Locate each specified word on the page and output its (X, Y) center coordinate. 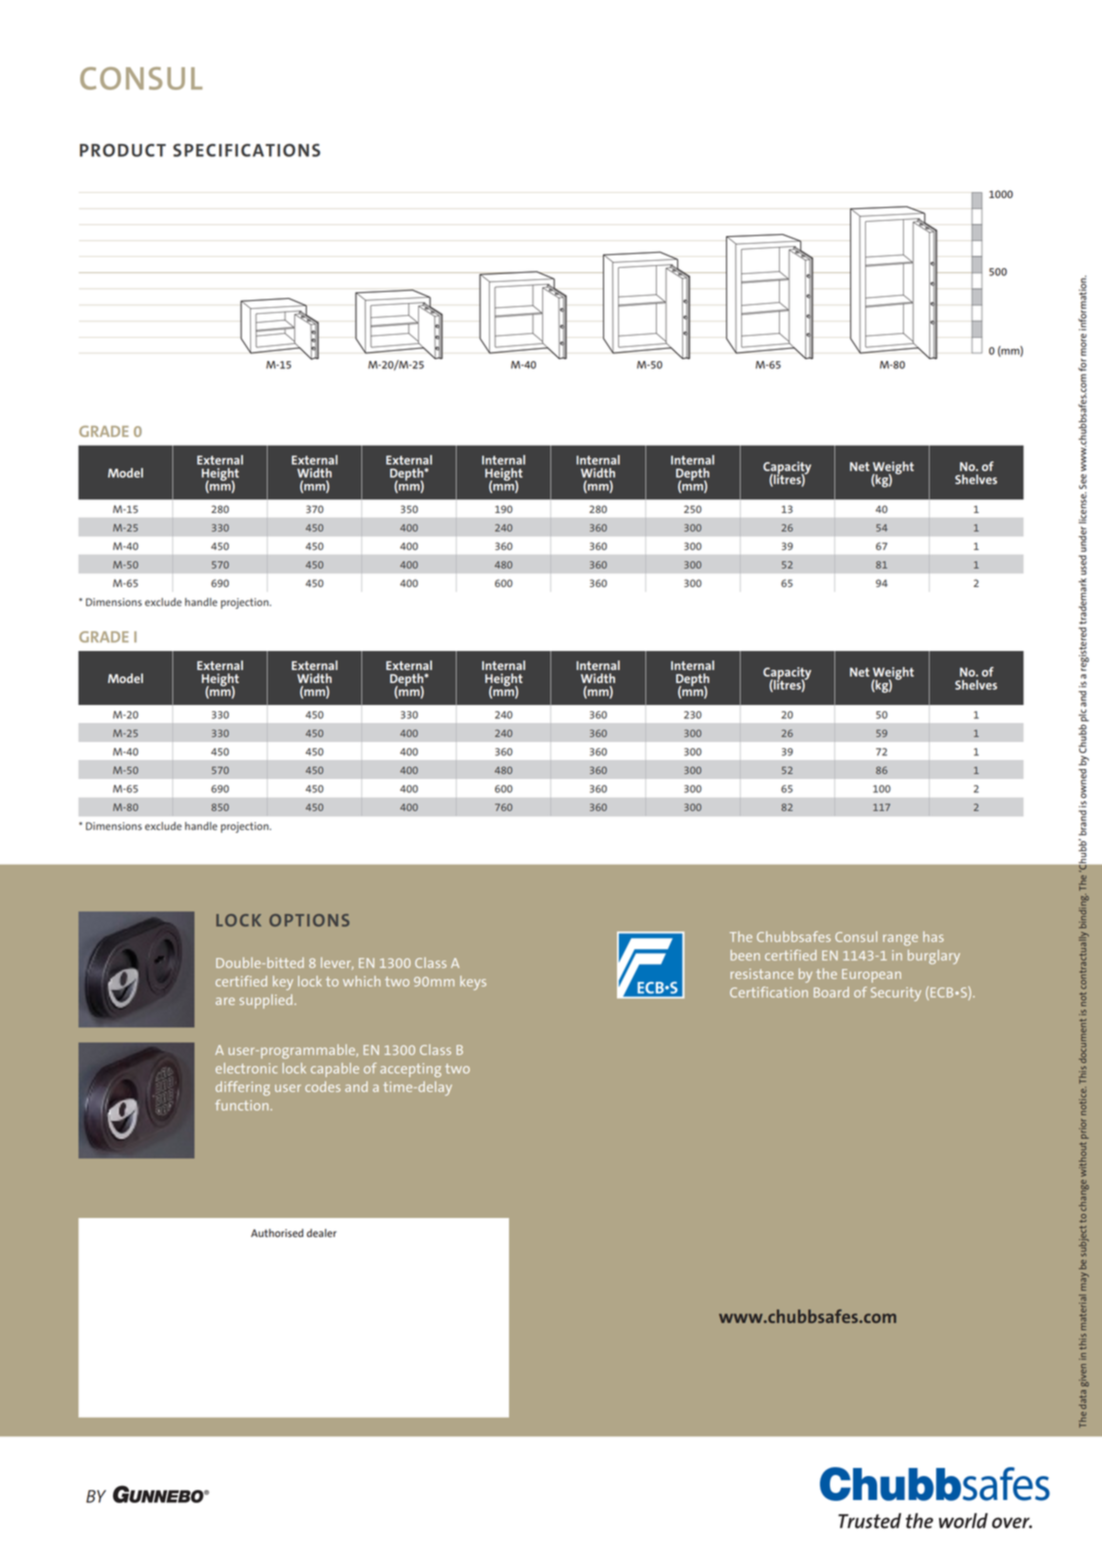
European (871, 976)
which (361, 981)
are (225, 1001)
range (900, 940)
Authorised (277, 1233)
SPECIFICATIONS (246, 150)
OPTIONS (309, 920)
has (933, 936)
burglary (934, 957)
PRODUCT (123, 150)
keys (473, 983)
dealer (322, 1233)
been (745, 955)
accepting (410, 1070)
